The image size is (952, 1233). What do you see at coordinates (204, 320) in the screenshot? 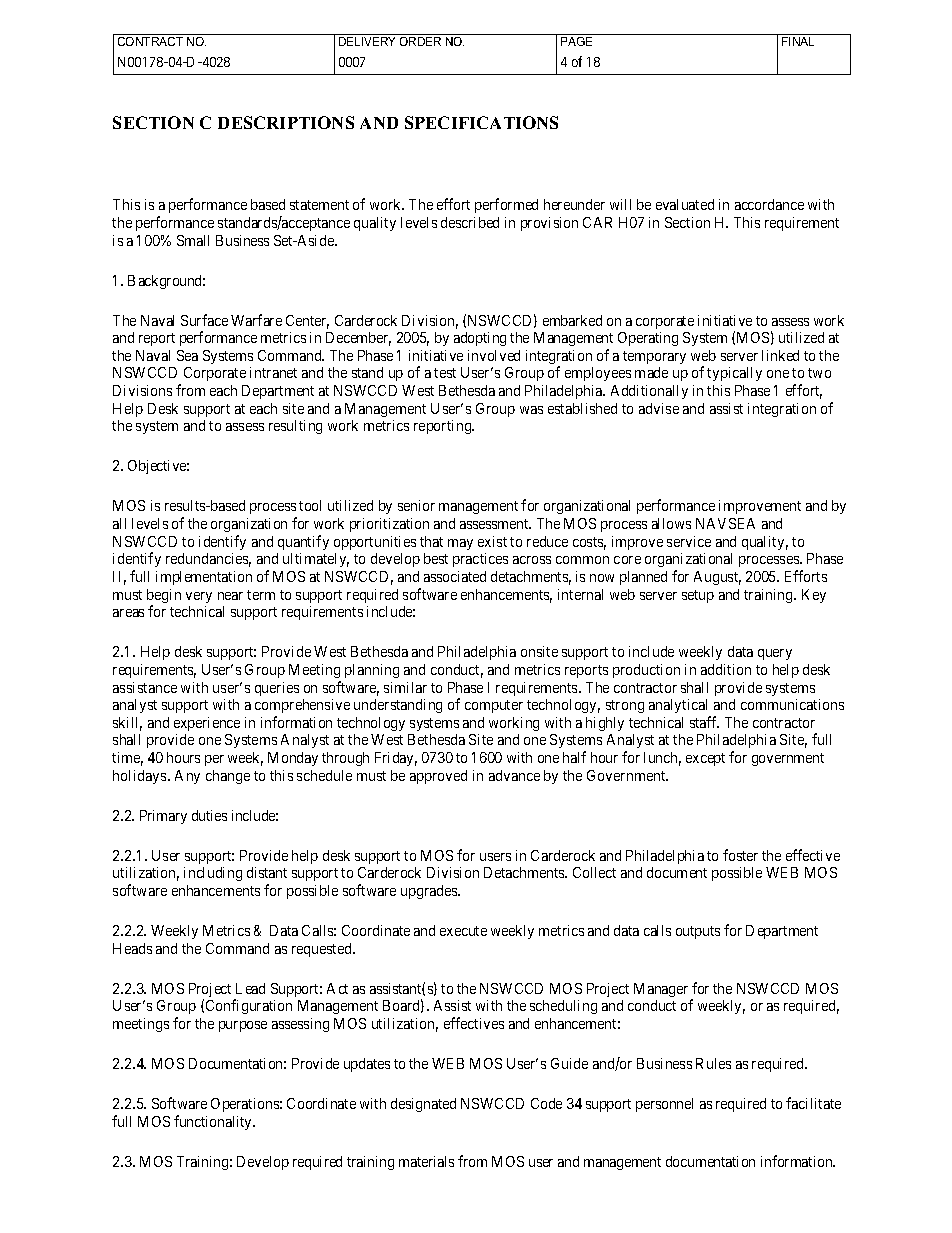
I see `Surface` at bounding box center [204, 320].
